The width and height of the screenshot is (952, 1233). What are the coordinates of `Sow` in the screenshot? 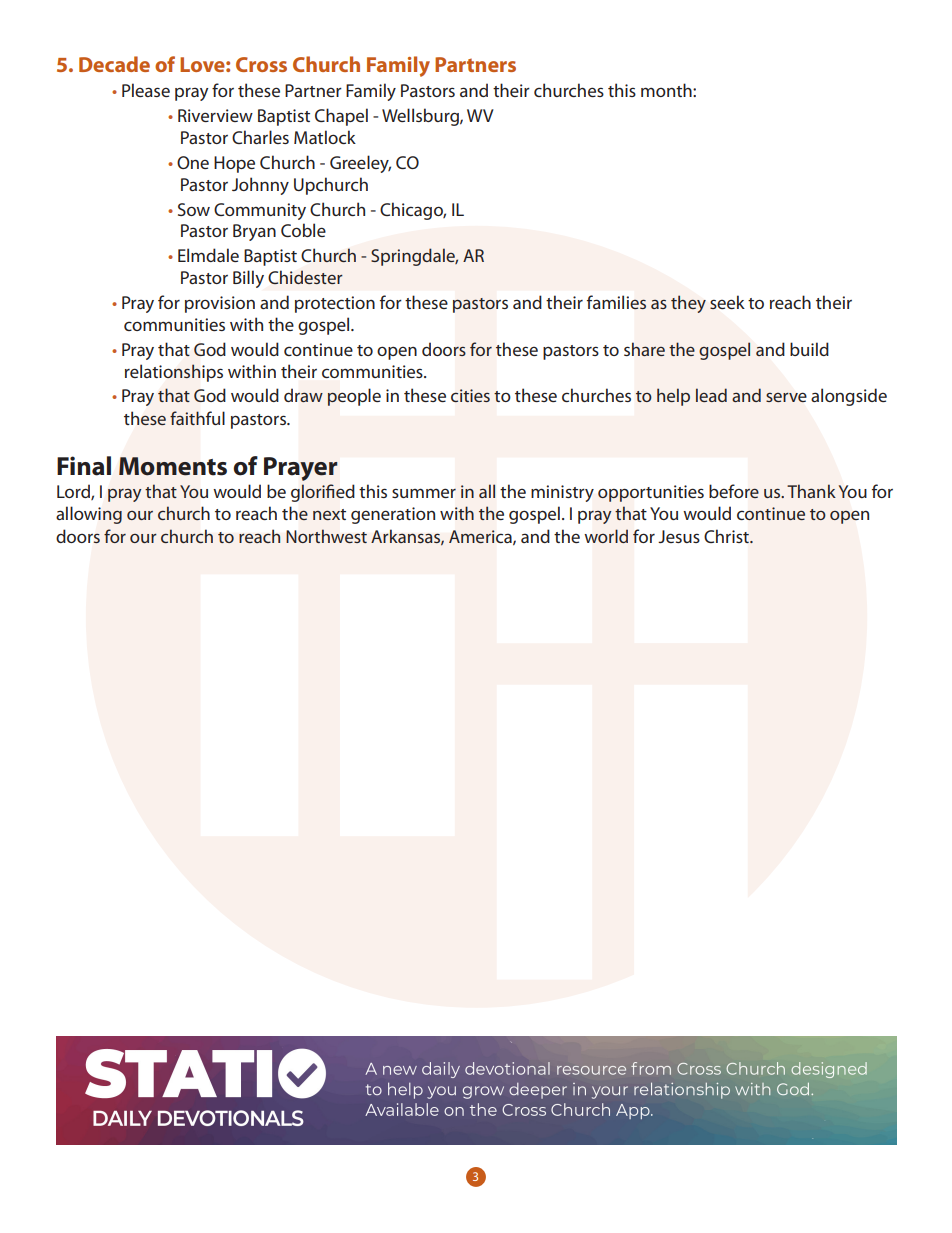 It's located at (194, 209).
